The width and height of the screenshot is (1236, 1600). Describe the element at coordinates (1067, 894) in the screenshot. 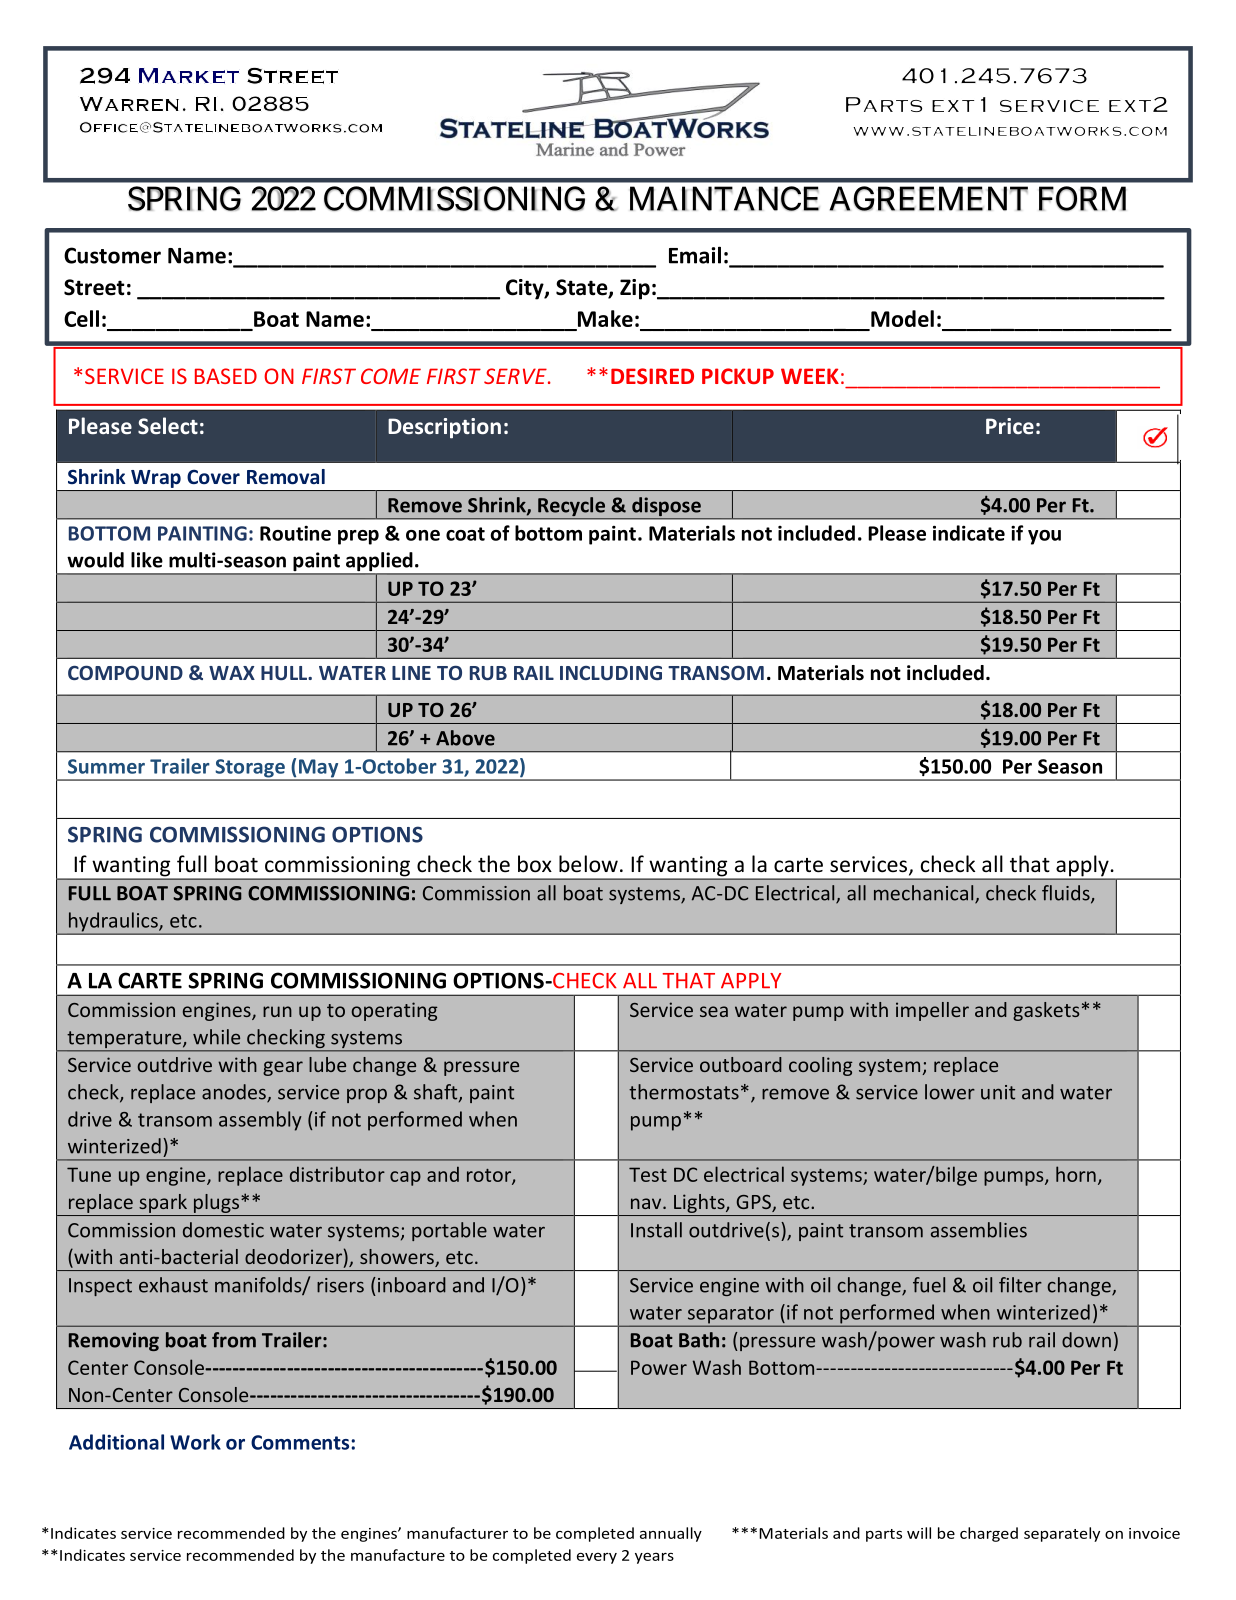

I see `fluids` at that location.
